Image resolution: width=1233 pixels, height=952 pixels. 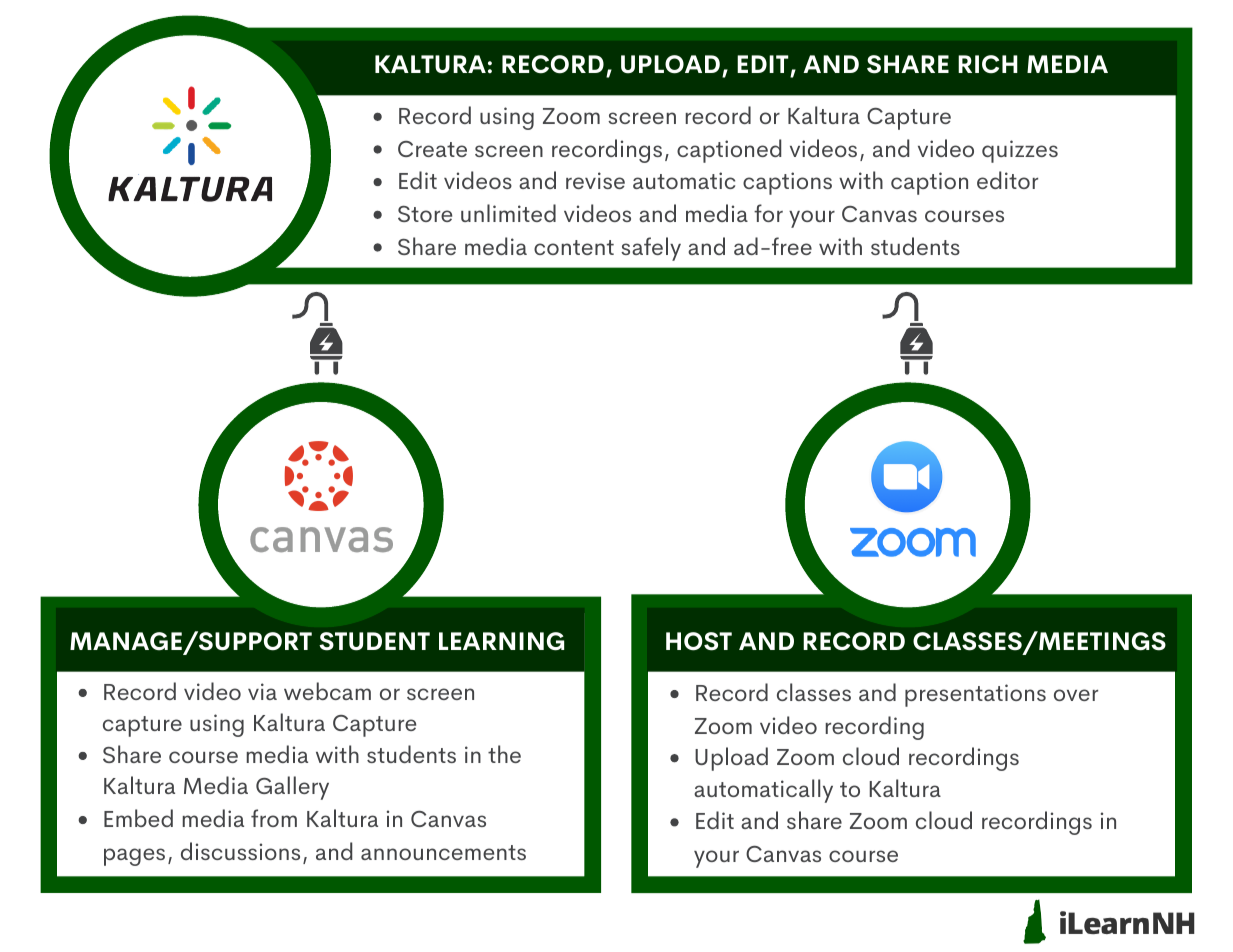 I want to click on announcements, so click(x=443, y=852).
